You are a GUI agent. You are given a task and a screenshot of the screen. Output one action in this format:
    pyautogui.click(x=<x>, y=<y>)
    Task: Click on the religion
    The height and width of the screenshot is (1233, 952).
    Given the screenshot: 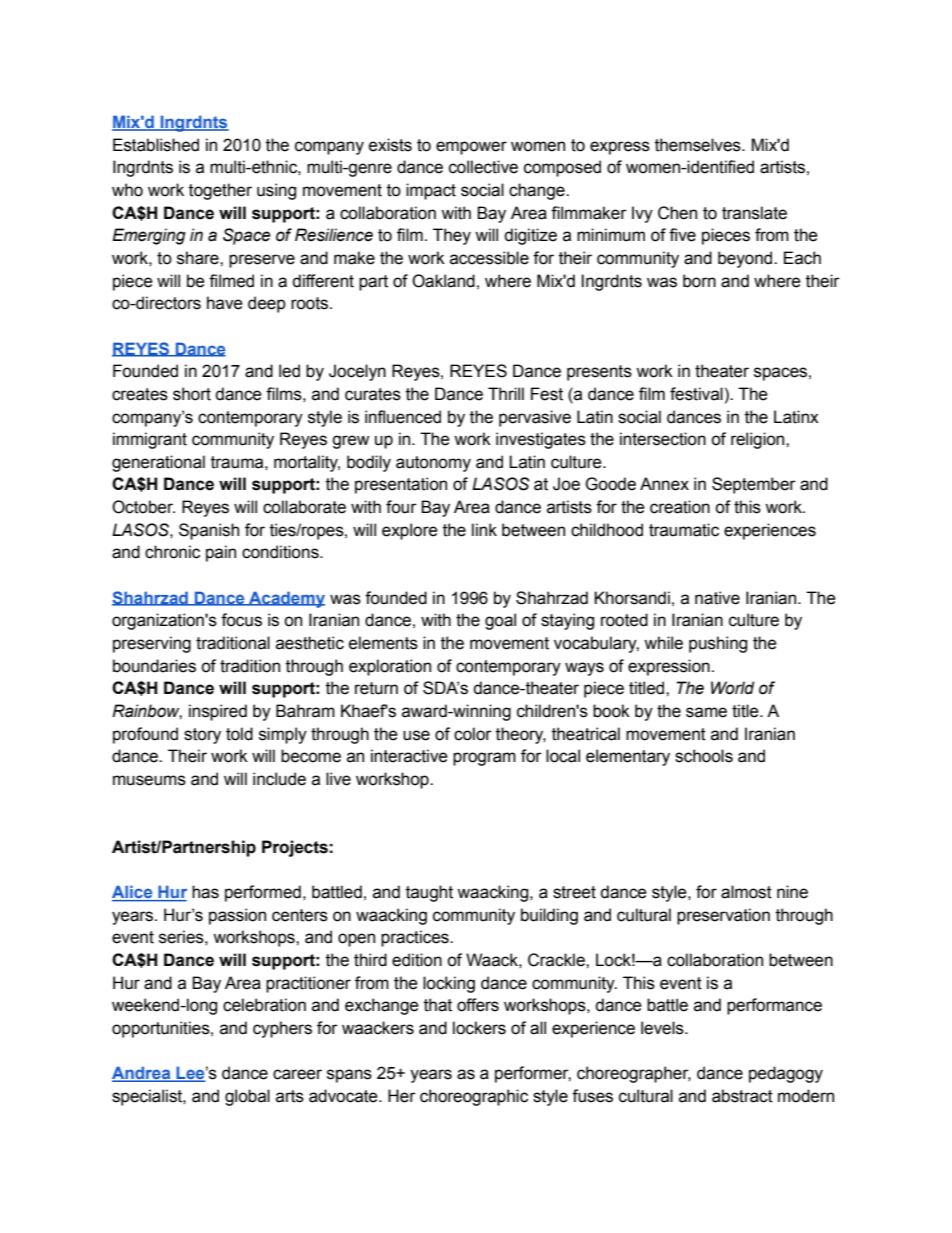 What is the action you would take?
    pyautogui.click(x=759, y=440)
